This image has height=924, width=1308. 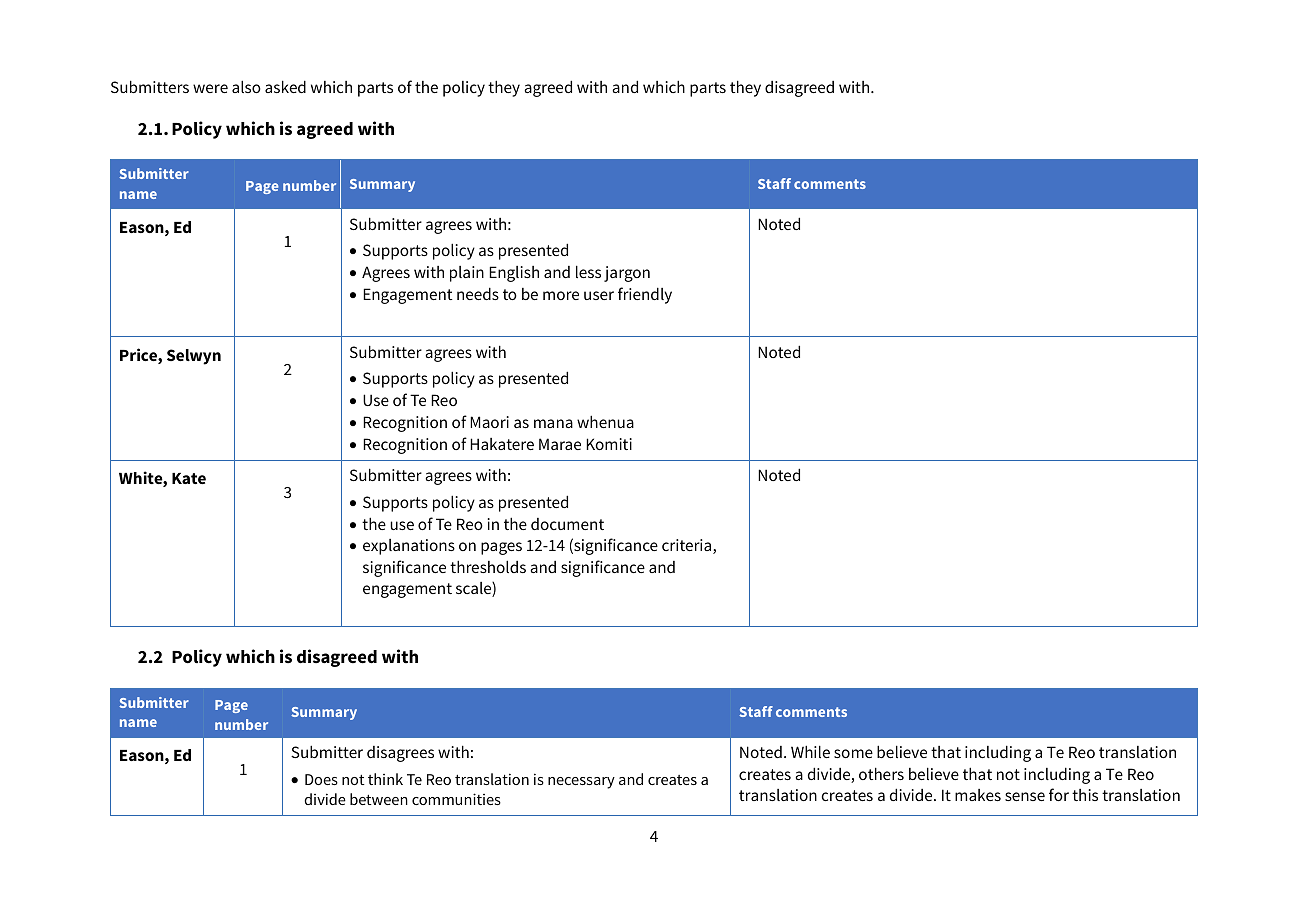 I want to click on Does, so click(x=321, y=779).
